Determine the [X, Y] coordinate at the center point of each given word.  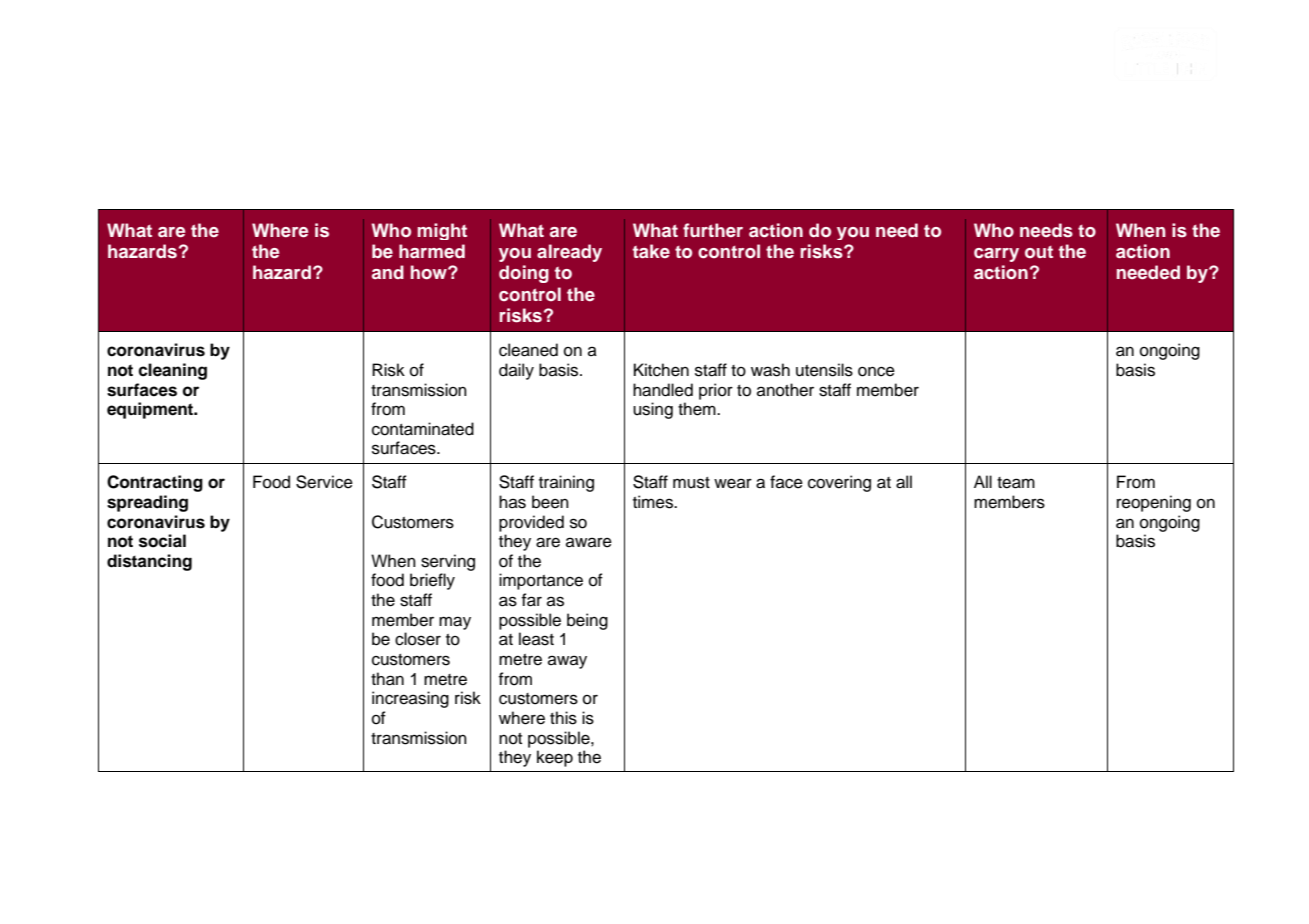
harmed [432, 251]
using [653, 410]
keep [555, 758]
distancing [149, 562]
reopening [1154, 503]
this [563, 718]
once [876, 371]
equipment [151, 410]
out [1039, 252]
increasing [410, 699]
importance [541, 581]
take [651, 251]
